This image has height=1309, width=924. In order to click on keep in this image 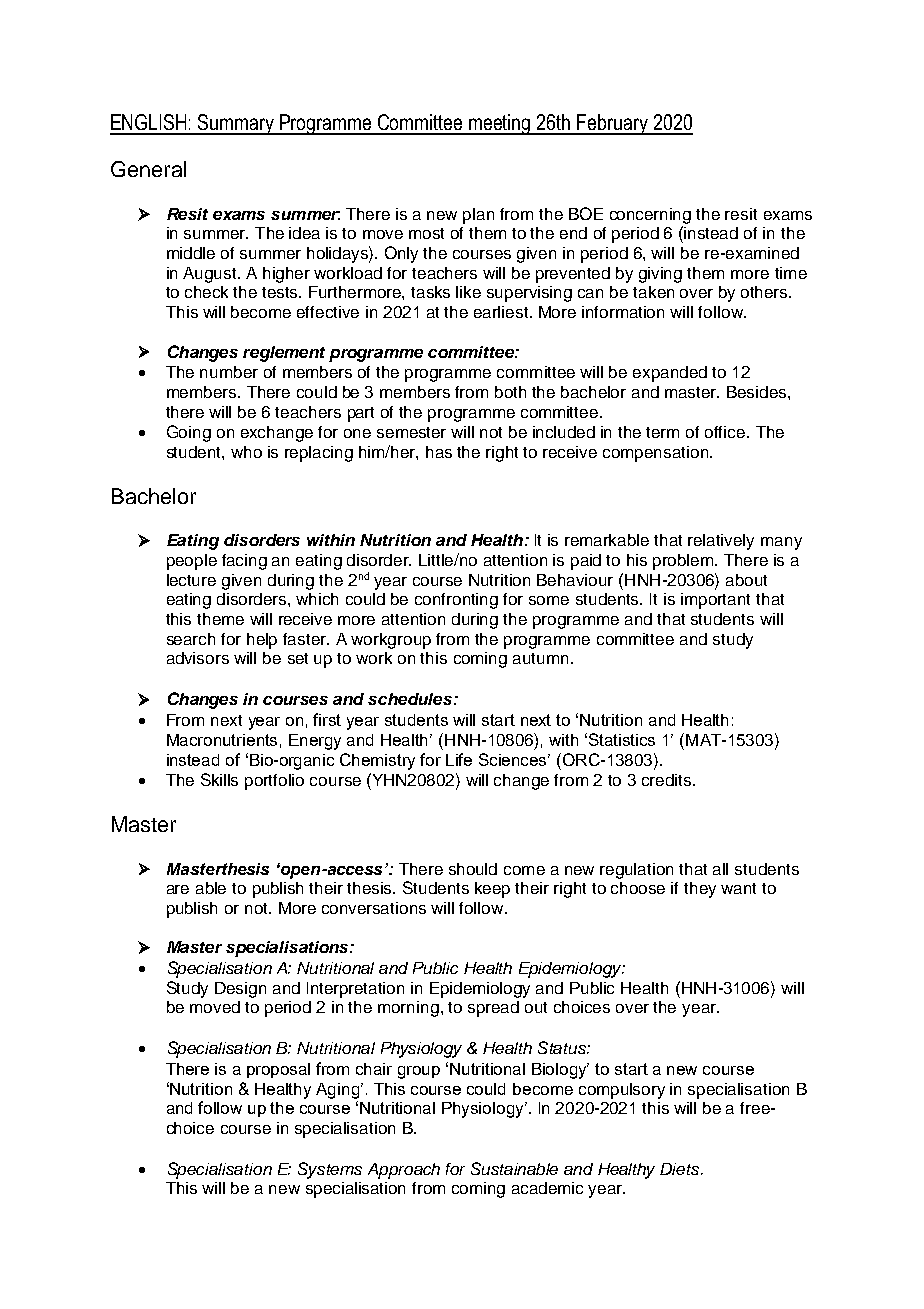, I will do `click(492, 890)`.
